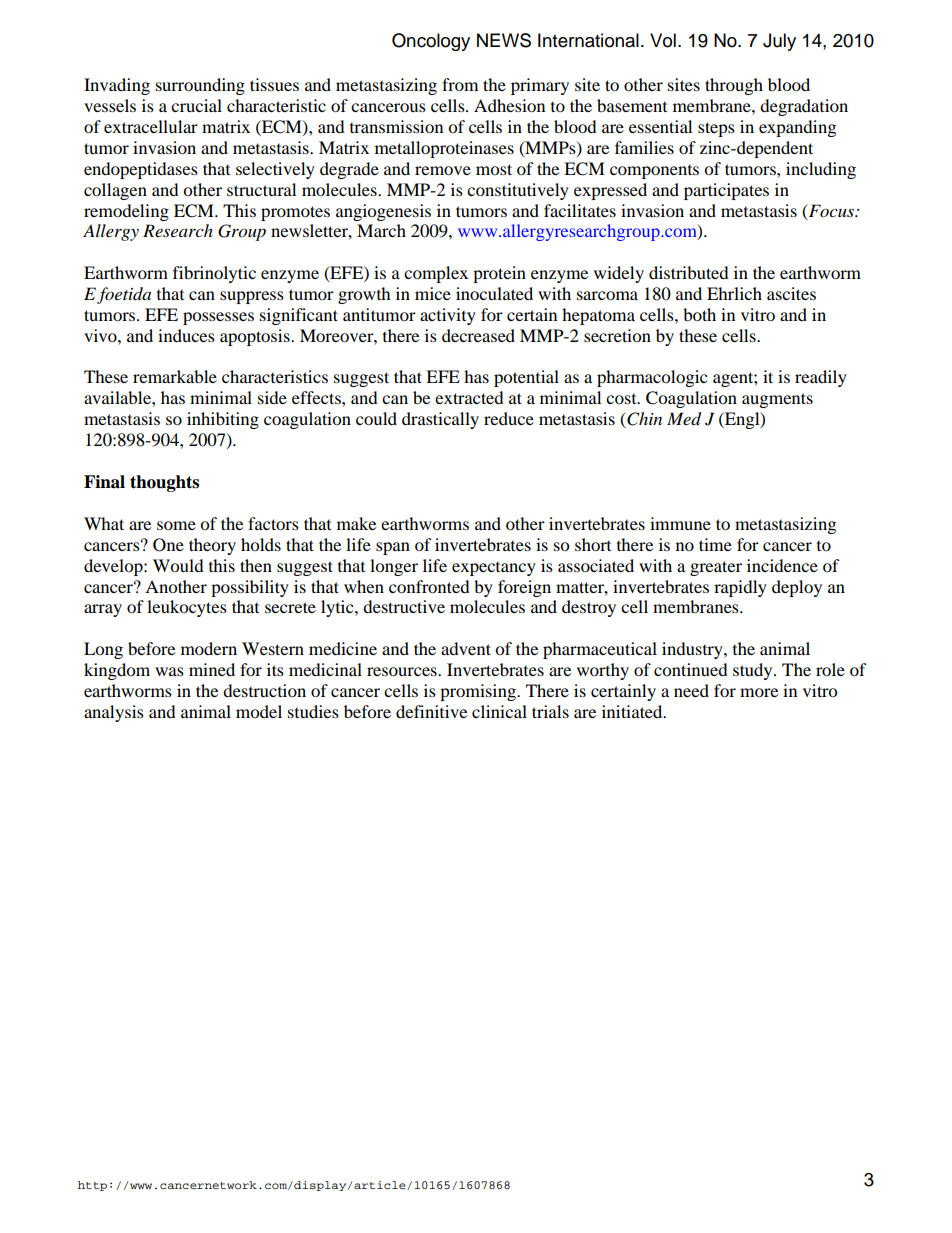 The image size is (952, 1233). Describe the element at coordinates (460, 84) in the image. I see `from` at that location.
